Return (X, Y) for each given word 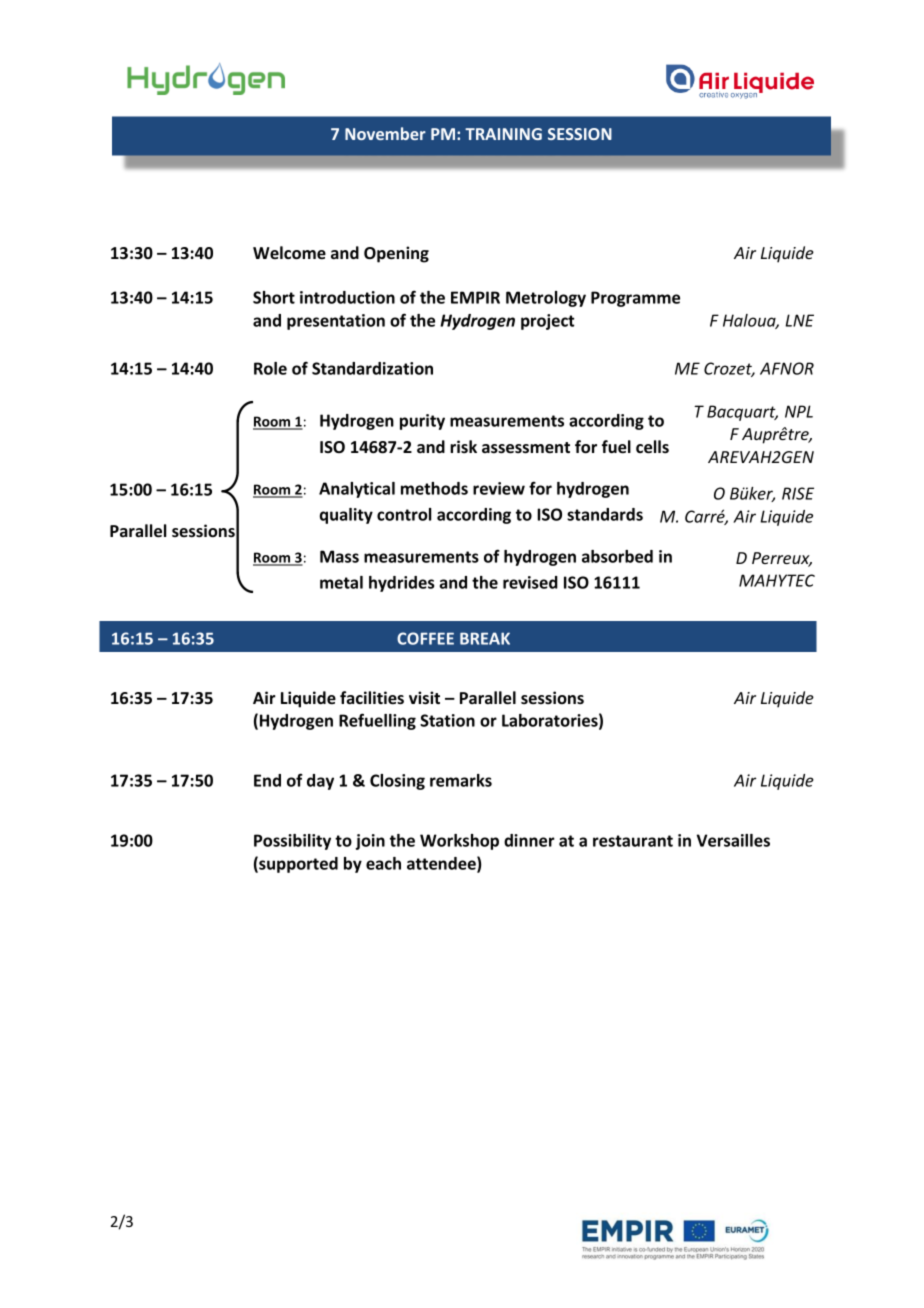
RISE (798, 493)
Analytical (357, 490)
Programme (635, 299)
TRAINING (503, 134)
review (499, 488)
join (370, 842)
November (385, 133)
